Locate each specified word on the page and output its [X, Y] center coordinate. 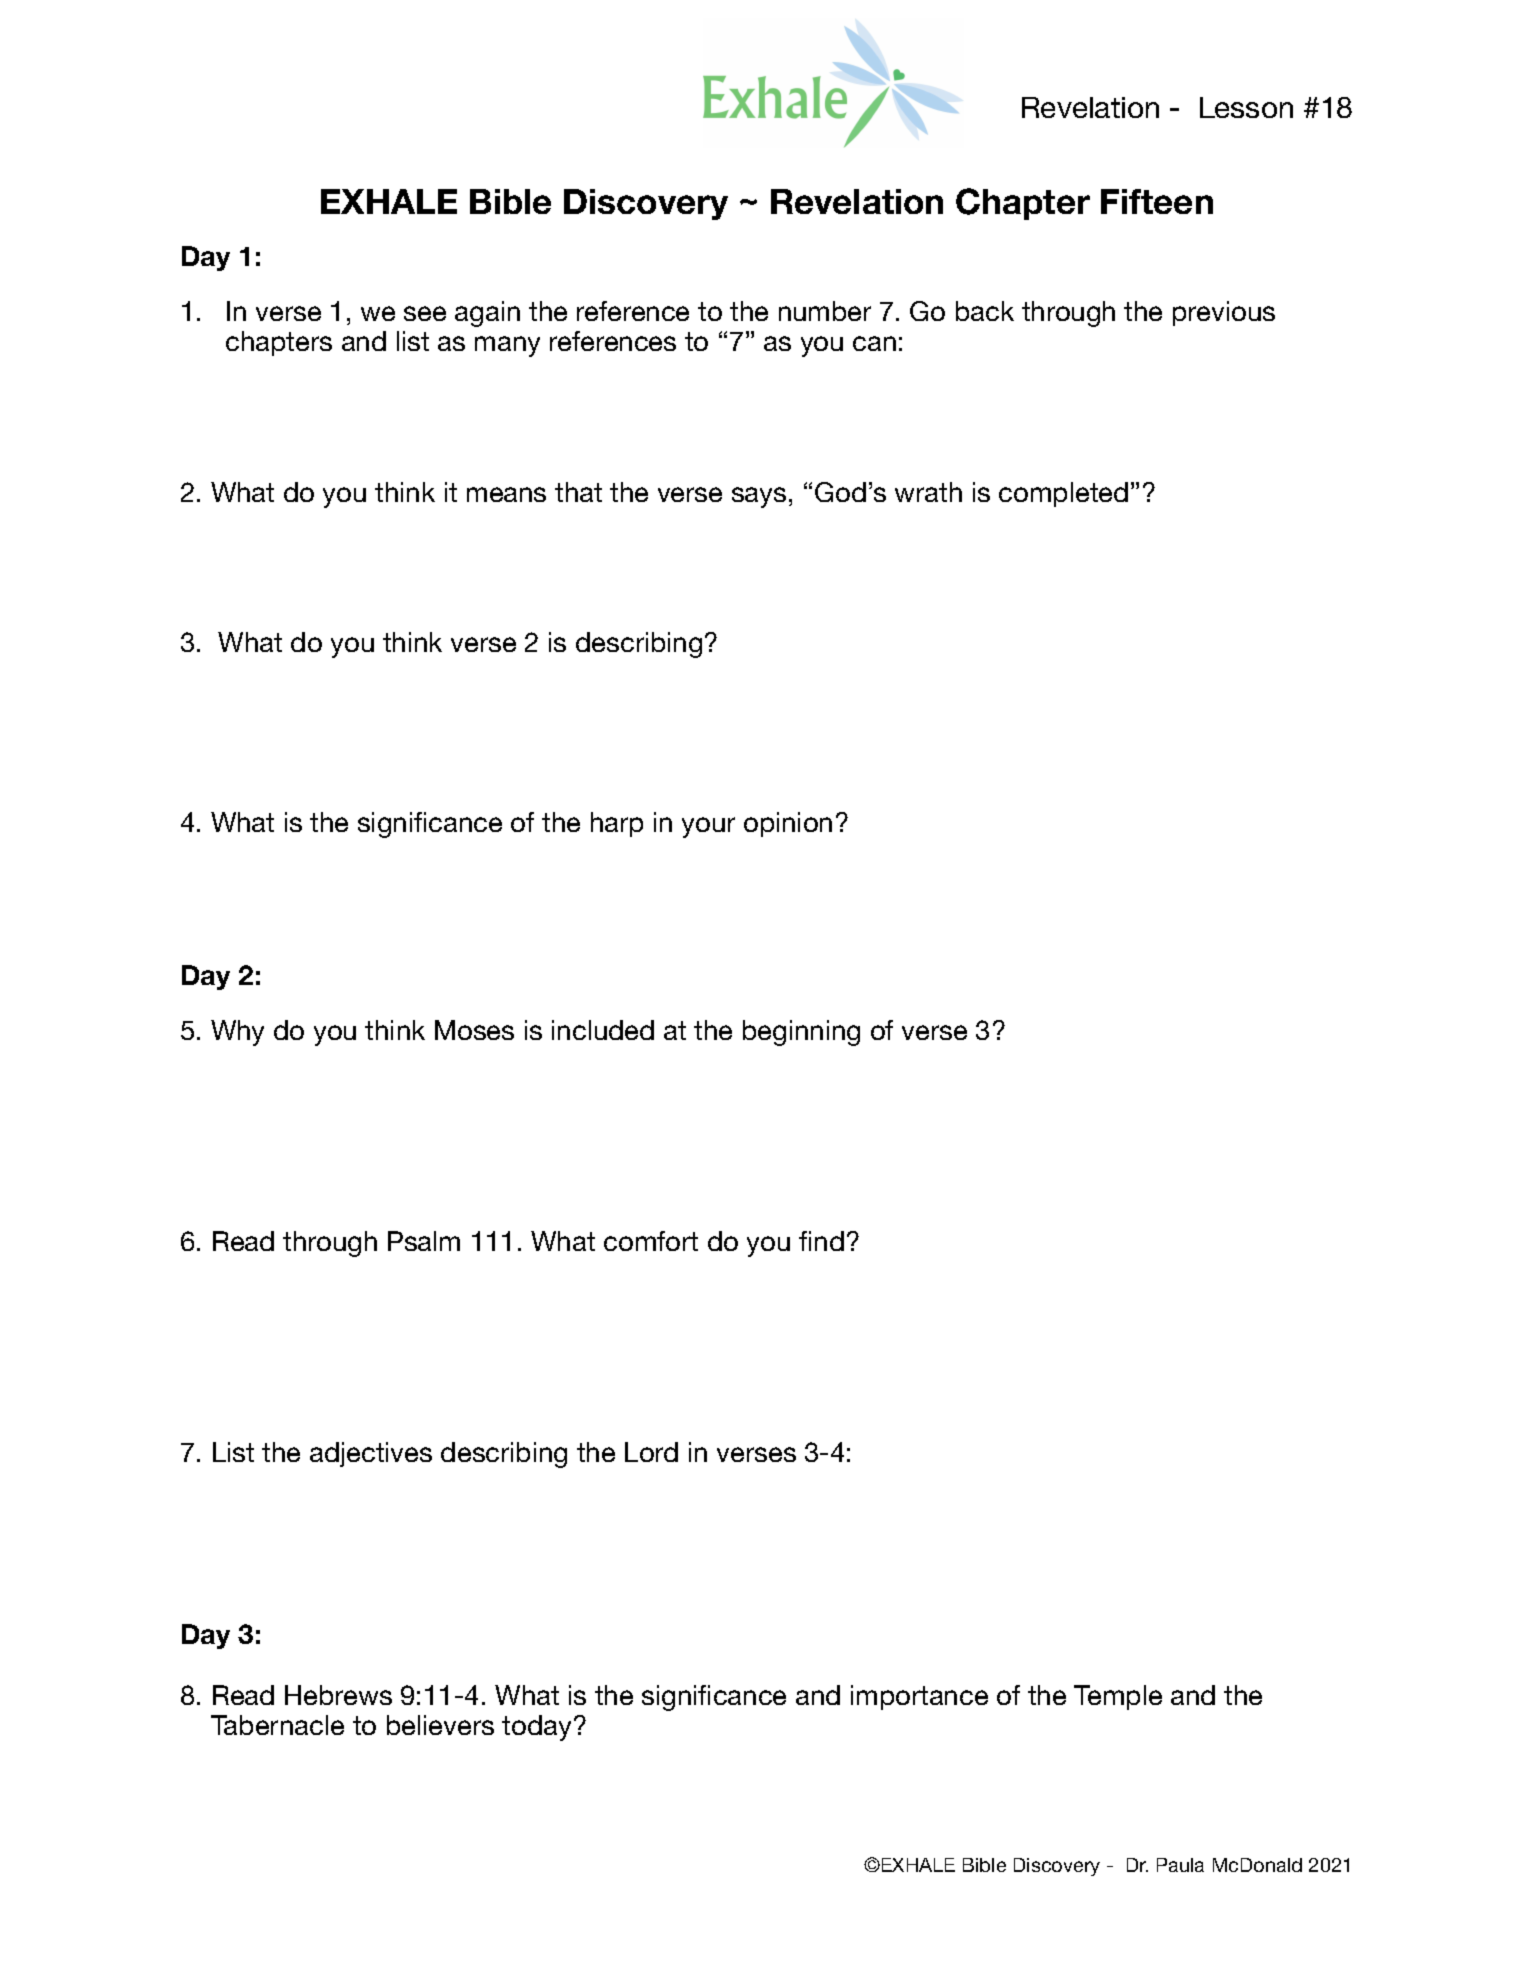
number [825, 311]
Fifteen [1157, 201]
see [425, 313]
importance [919, 1697]
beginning [801, 1033]
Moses [474, 1030]
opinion [788, 824]
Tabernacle [277, 1725]
